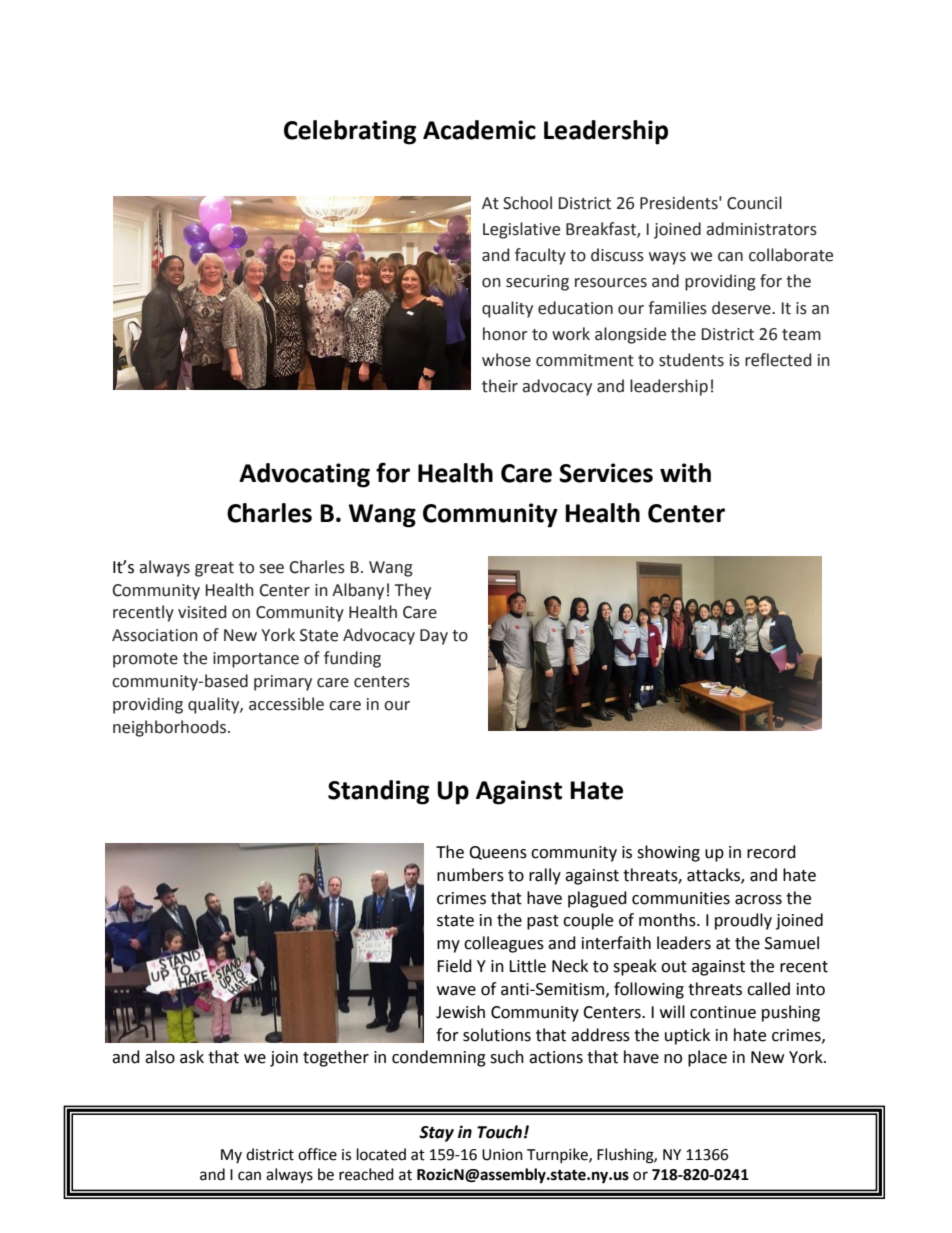  I want to click on Standing, so click(378, 792).
